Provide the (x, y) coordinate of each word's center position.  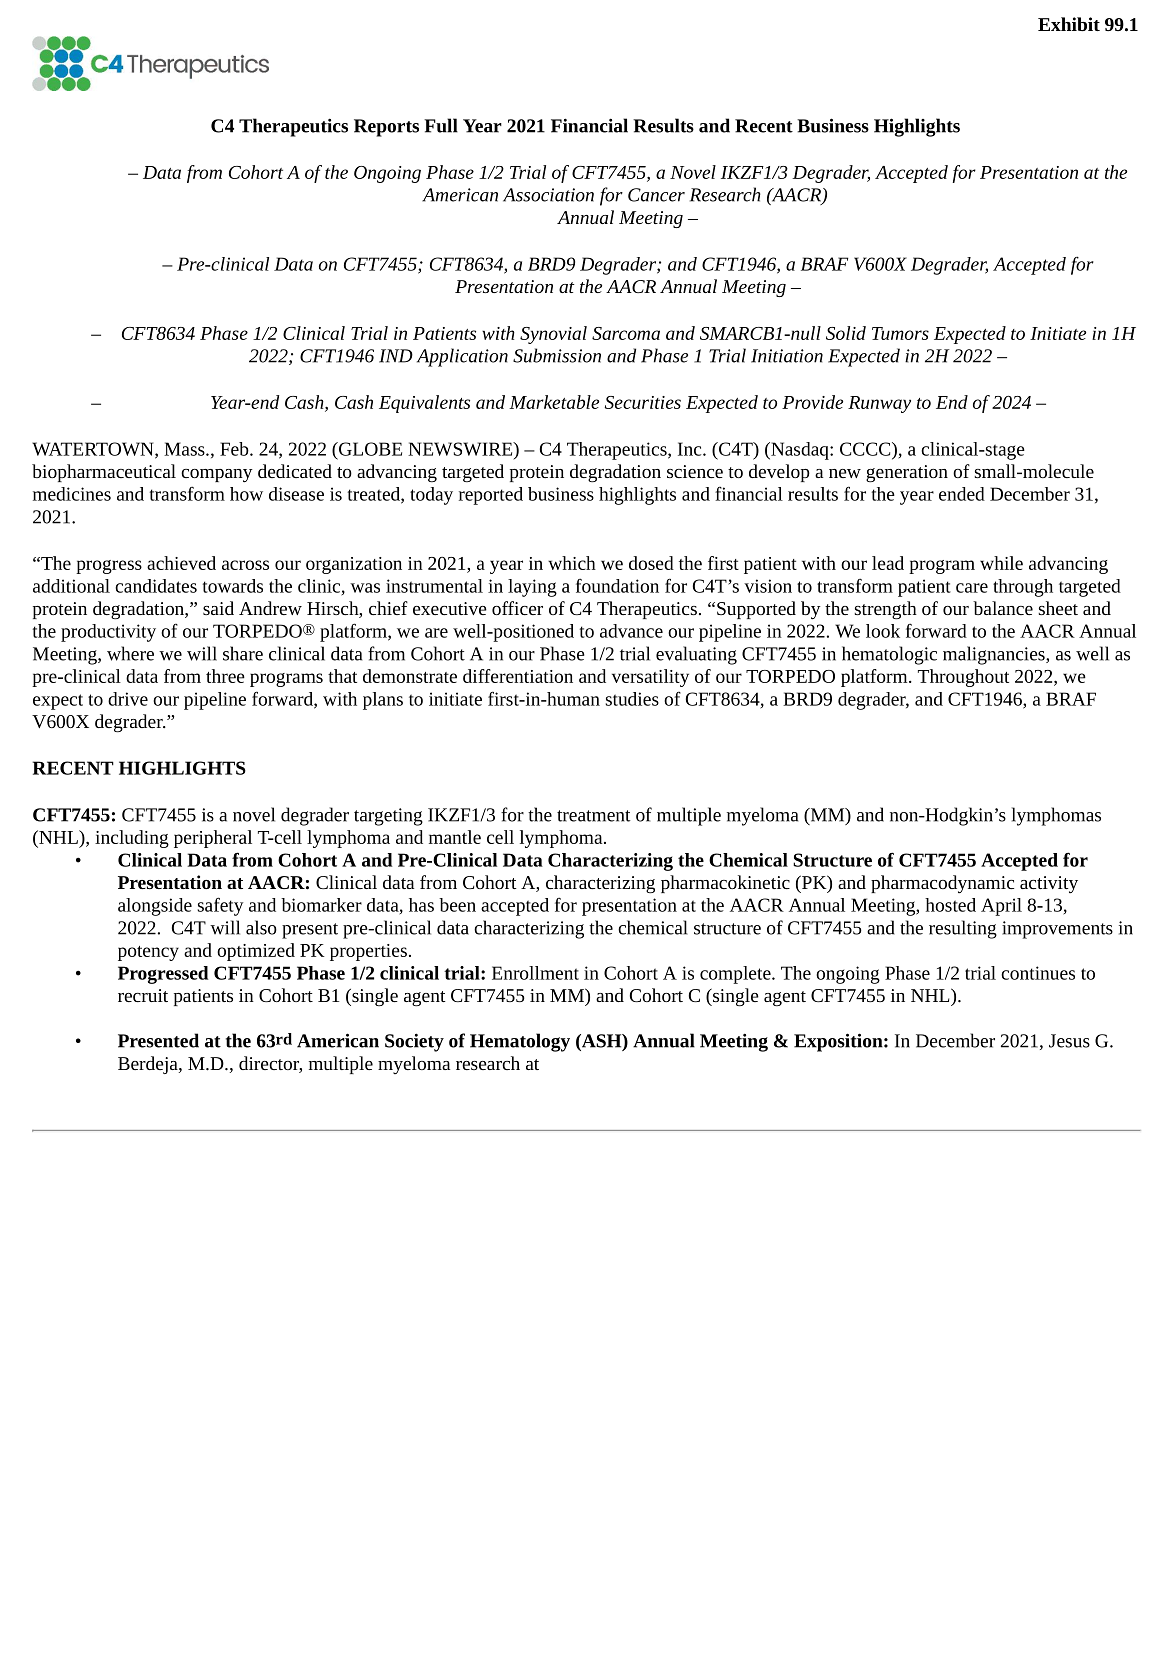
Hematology (520, 1042)
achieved (181, 563)
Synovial (553, 335)
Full (441, 125)
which (572, 563)
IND (396, 356)
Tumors (900, 333)
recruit (143, 995)
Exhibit (1069, 24)
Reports (386, 128)
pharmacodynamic (942, 884)
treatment (594, 816)
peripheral (213, 839)
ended (962, 494)
